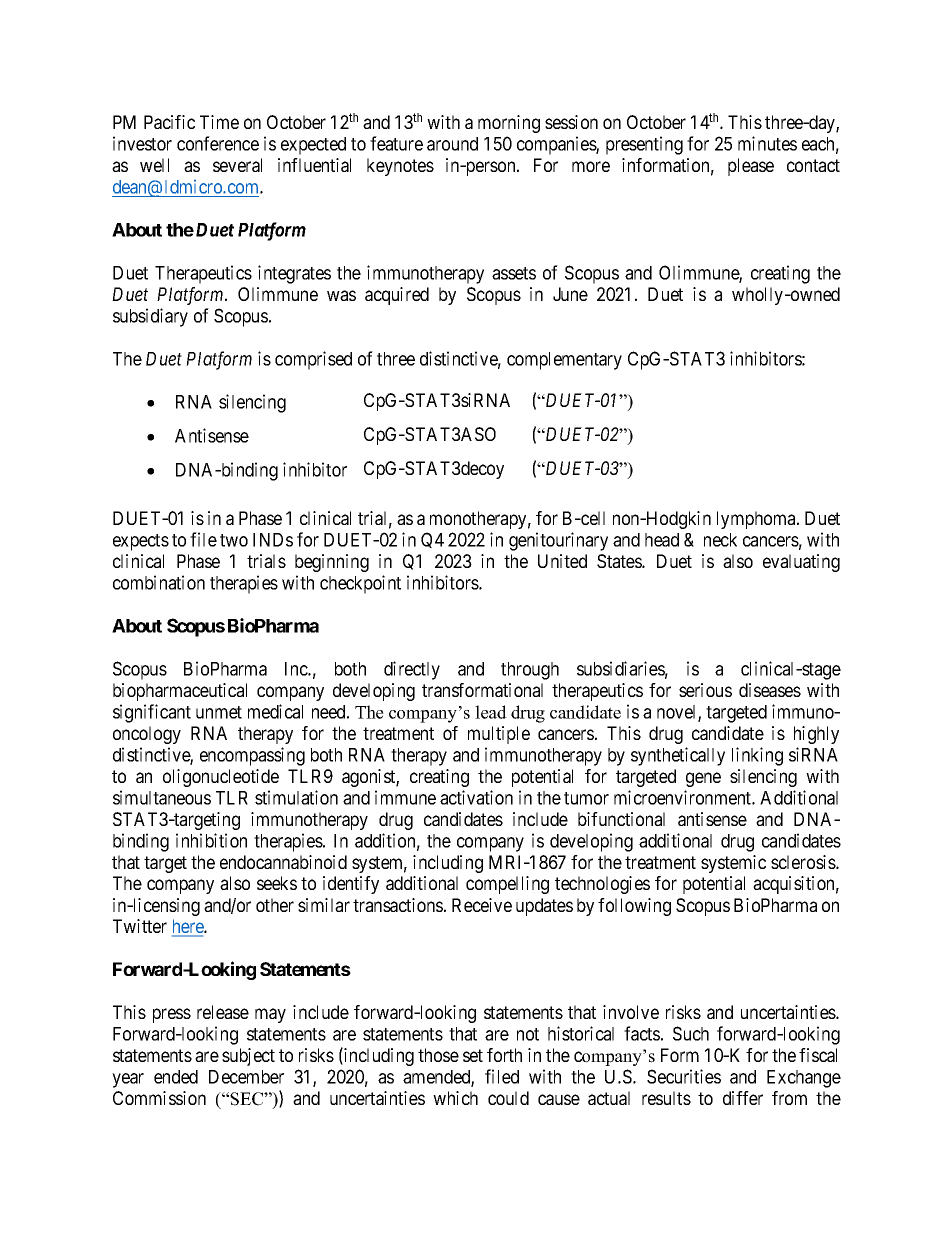 The image size is (952, 1233). I want to click on December, so click(246, 1077).
